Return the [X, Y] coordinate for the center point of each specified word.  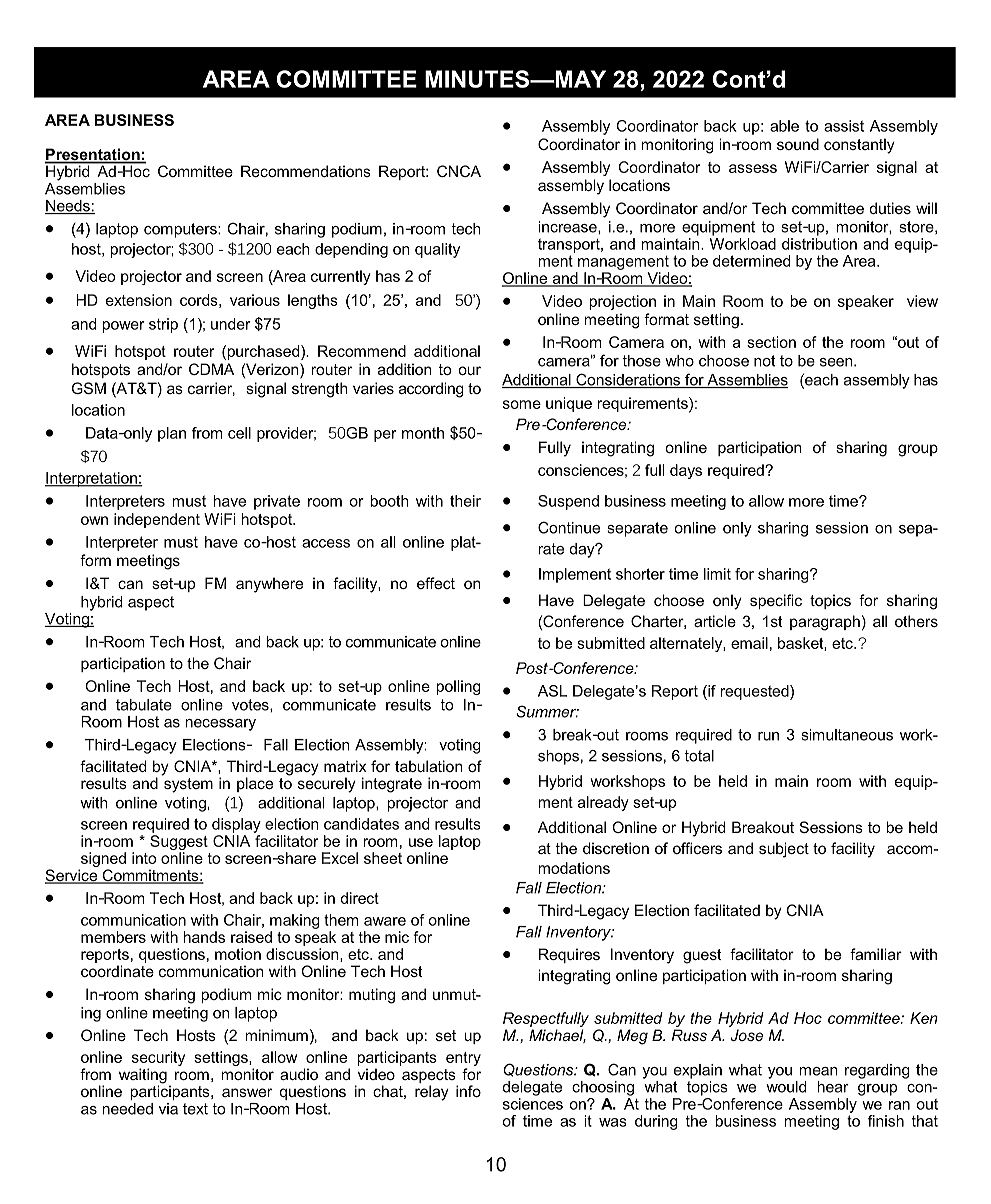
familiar [876, 954]
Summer [547, 711]
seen [837, 362]
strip [163, 325]
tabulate [144, 705]
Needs [68, 207]
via [168, 1109]
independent [157, 520]
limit [717, 574]
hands [204, 937]
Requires [569, 955]
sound [798, 144]
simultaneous [847, 735]
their [465, 501]
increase [568, 227]
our [470, 370]
